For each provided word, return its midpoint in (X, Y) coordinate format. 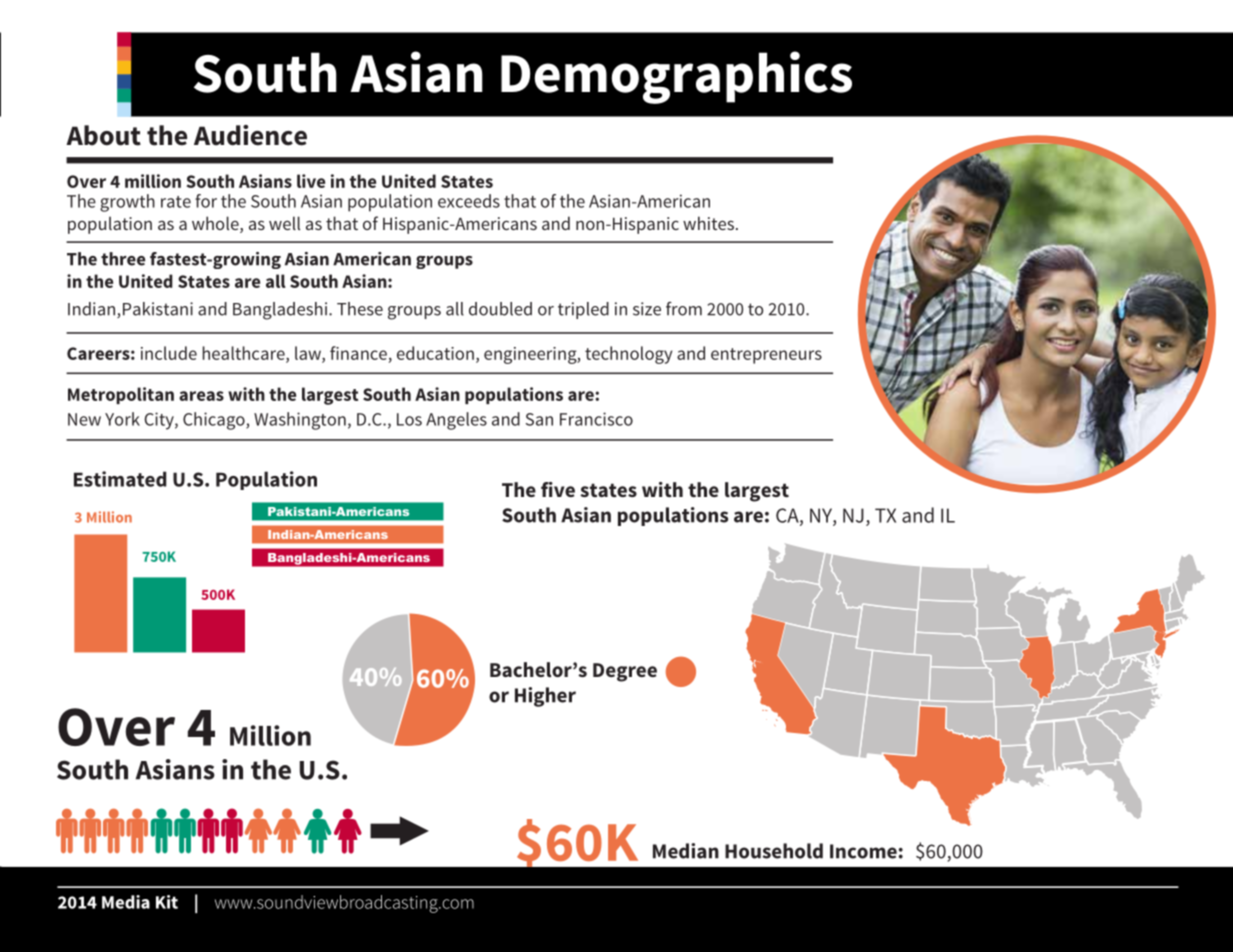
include (169, 353)
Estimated (120, 479)
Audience (250, 135)
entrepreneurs (766, 356)
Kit (167, 902)
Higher (545, 697)
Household (774, 851)
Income (863, 851)
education (435, 353)
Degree (625, 672)
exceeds (469, 201)
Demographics (676, 77)
